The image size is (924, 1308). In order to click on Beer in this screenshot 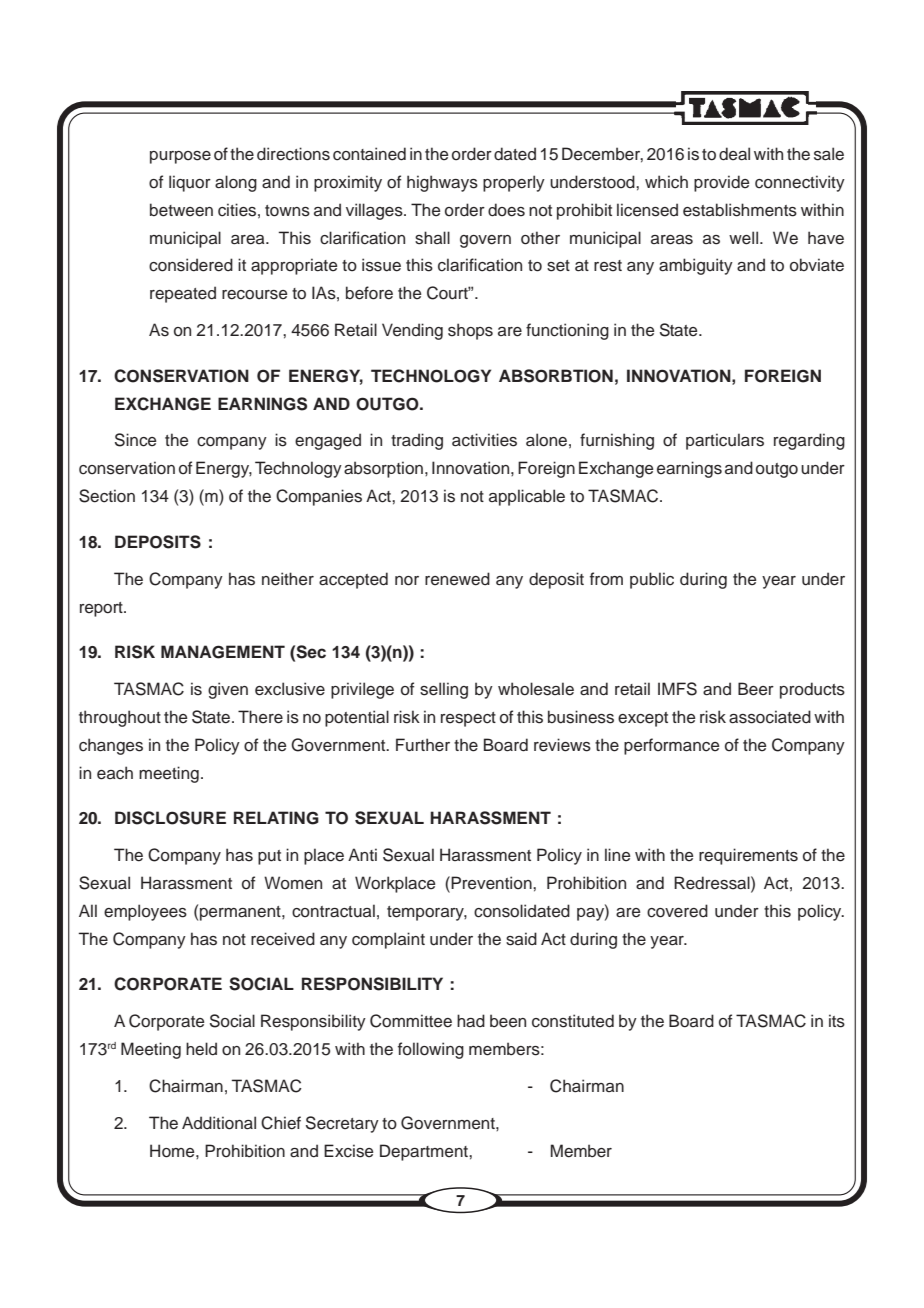, I will do `click(756, 689)`.
